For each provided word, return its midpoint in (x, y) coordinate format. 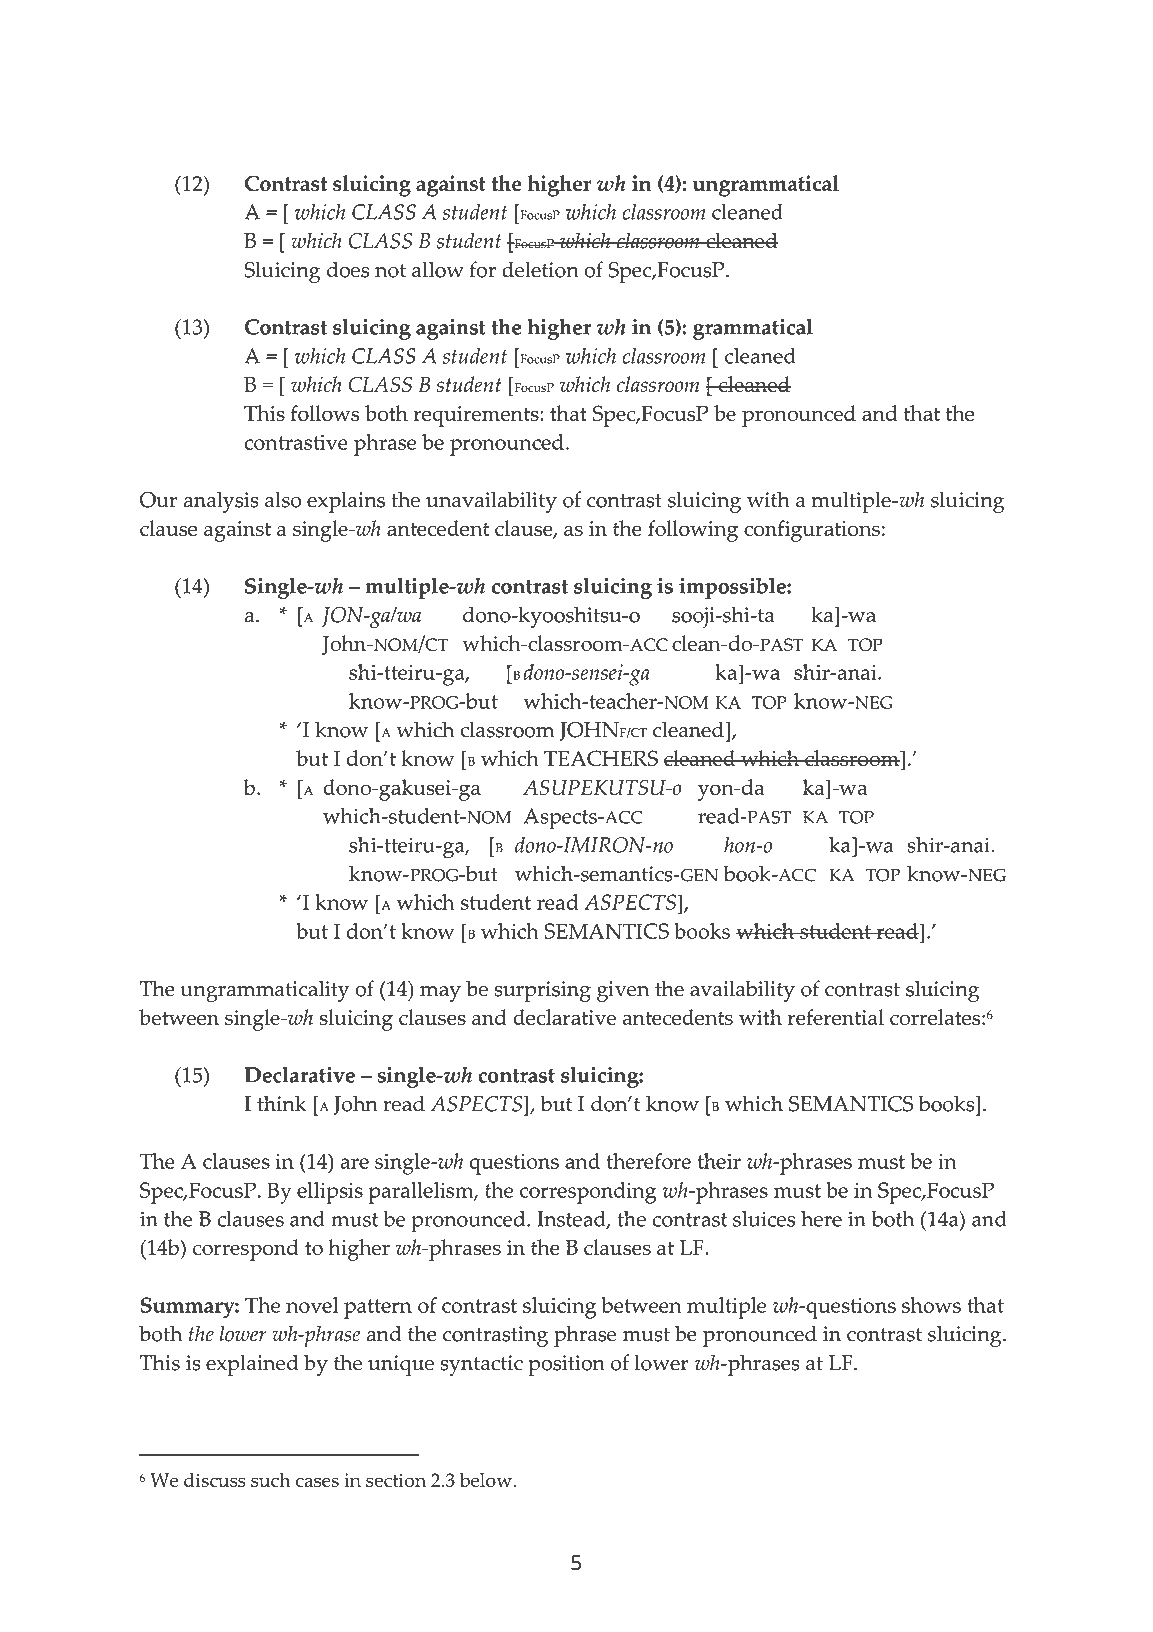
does (348, 269)
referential (836, 1017)
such (270, 1480)
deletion (540, 269)
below (487, 1480)
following (693, 531)
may (440, 994)
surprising (543, 991)
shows (931, 1305)
